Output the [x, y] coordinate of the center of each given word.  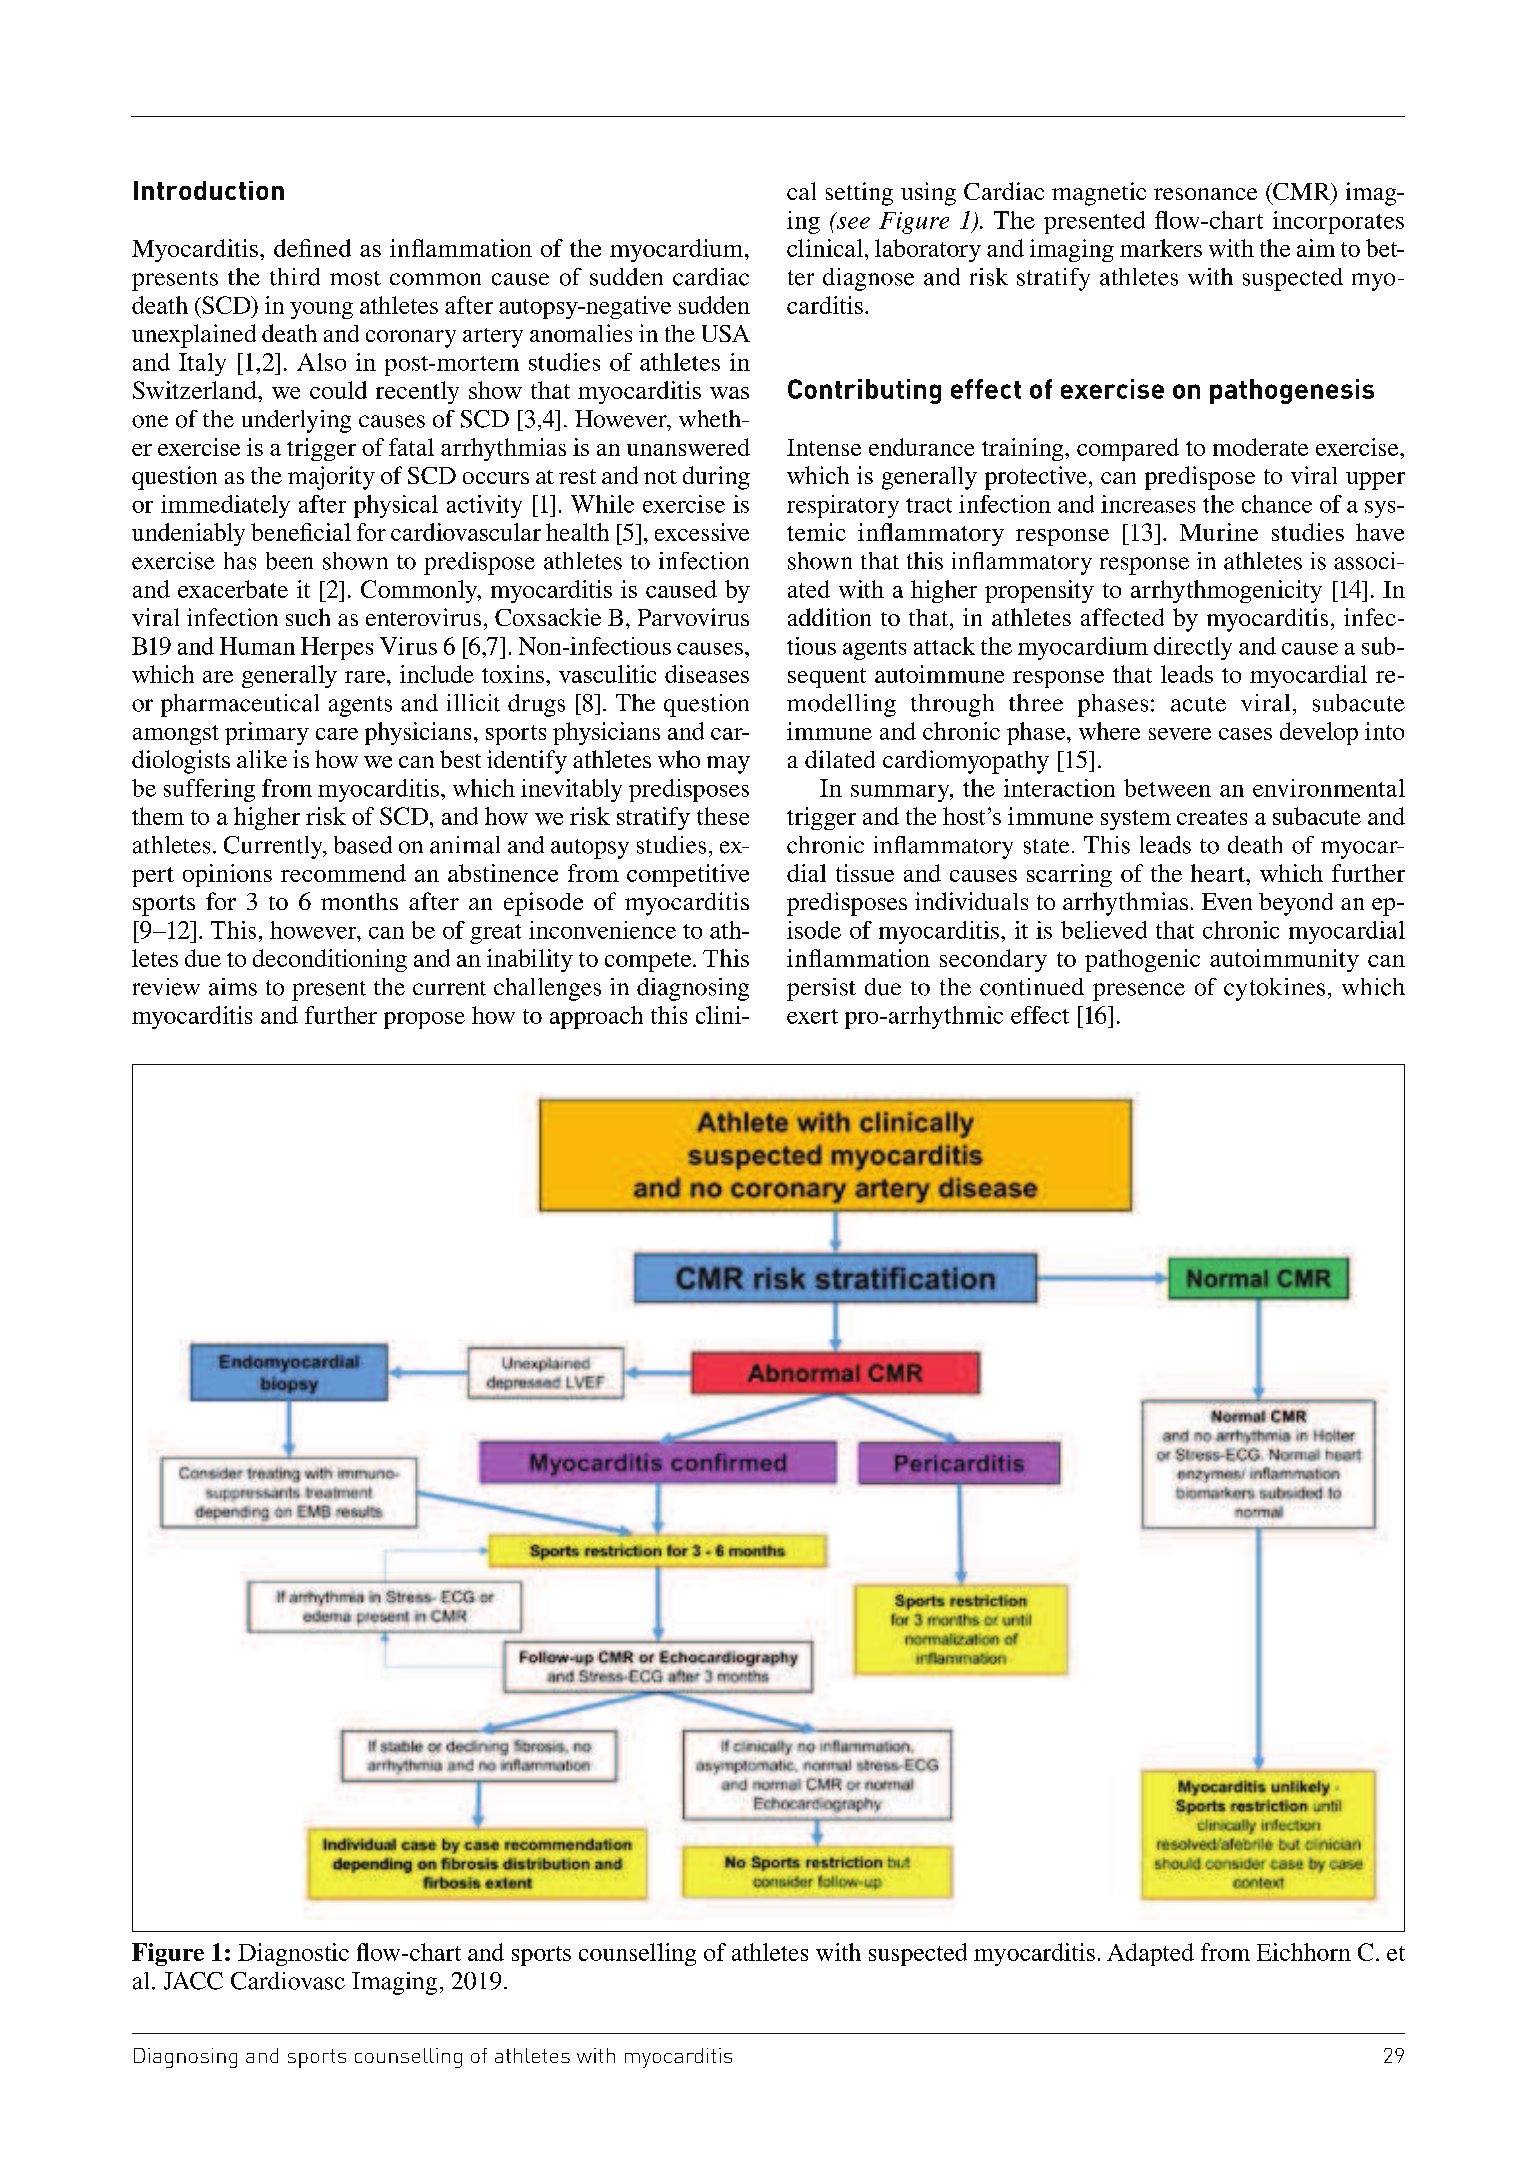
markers [1161, 248]
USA [726, 333]
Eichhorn [1304, 1952]
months [359, 901]
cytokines [1274, 989]
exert [812, 1016]
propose [424, 1020]
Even [1227, 901]
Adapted [1150, 1954]
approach [596, 1017]
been [289, 561]
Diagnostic [293, 1954]
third [295, 277]
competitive [688, 875]
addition [829, 617]
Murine [1219, 532]
